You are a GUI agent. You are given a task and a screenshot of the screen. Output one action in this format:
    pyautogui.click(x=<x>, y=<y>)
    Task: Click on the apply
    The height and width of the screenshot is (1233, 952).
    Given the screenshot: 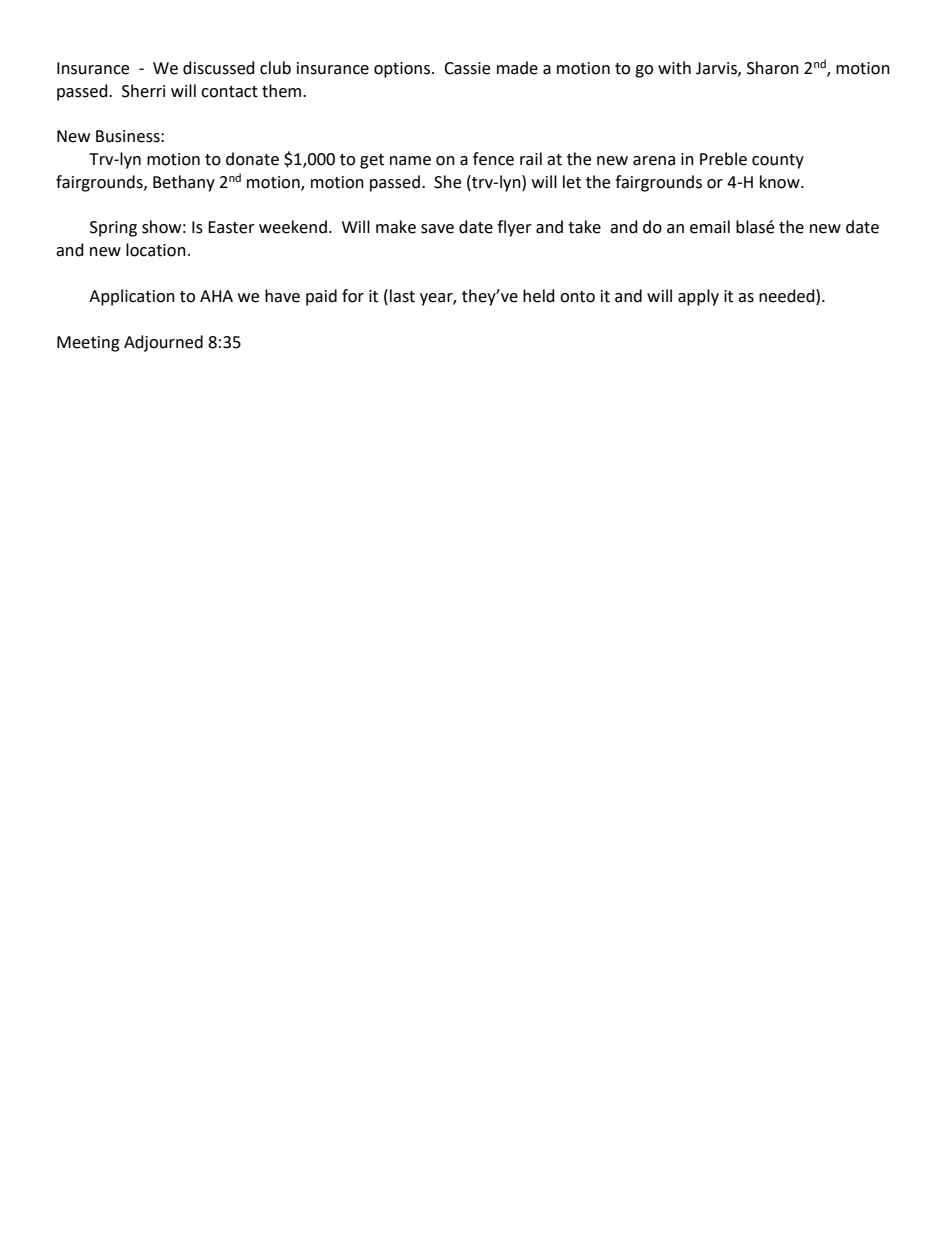 What is the action you would take?
    pyautogui.click(x=698, y=297)
